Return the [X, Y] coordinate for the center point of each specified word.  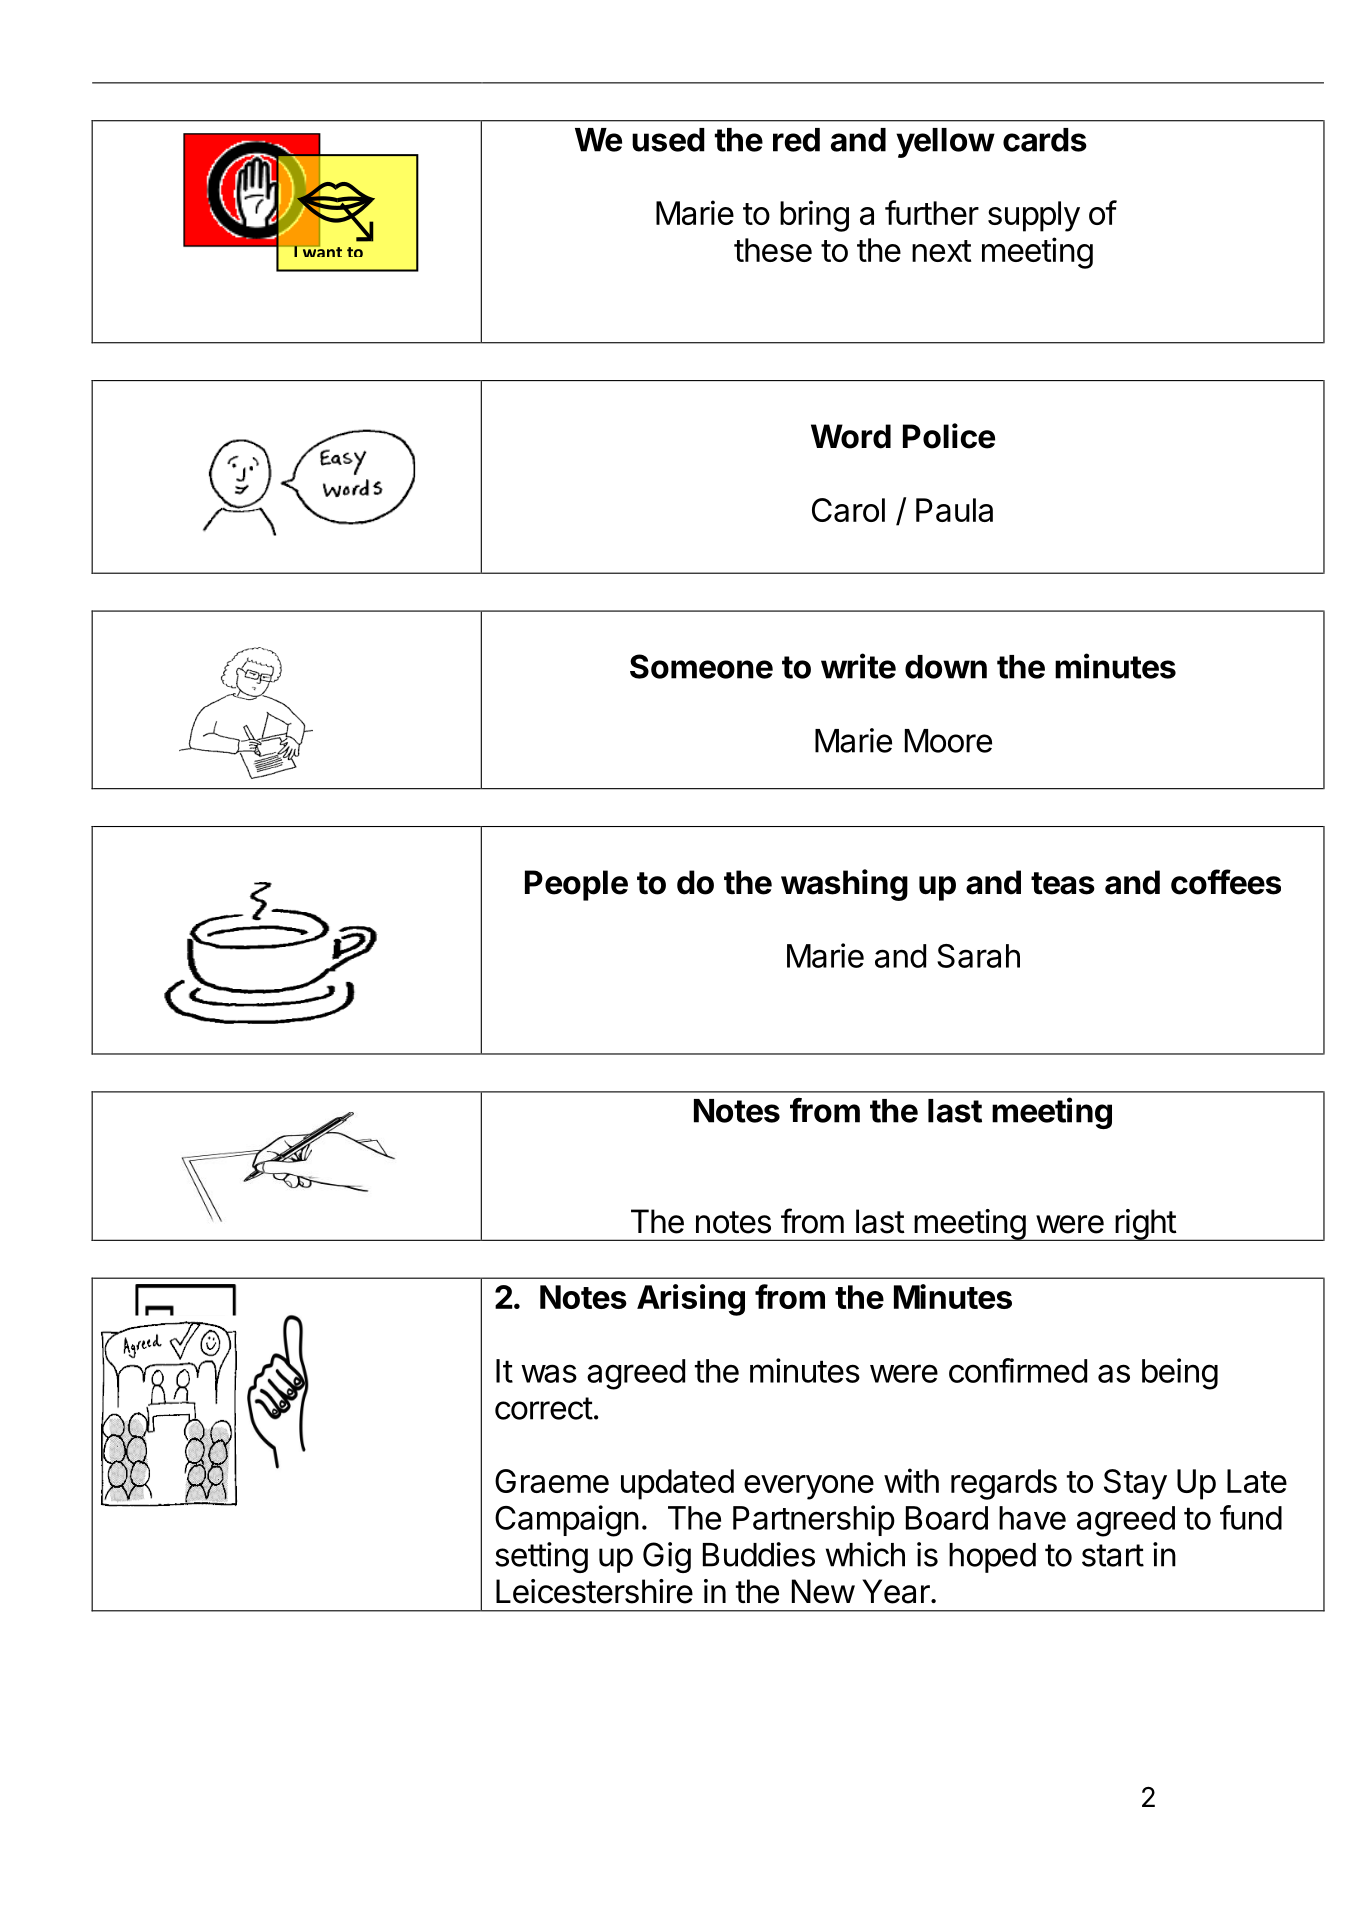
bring [814, 216]
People [576, 885]
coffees [1226, 882]
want [321, 251]
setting [541, 1557]
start [1113, 1555]
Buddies [759, 1554]
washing [844, 885]
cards [1045, 140]
